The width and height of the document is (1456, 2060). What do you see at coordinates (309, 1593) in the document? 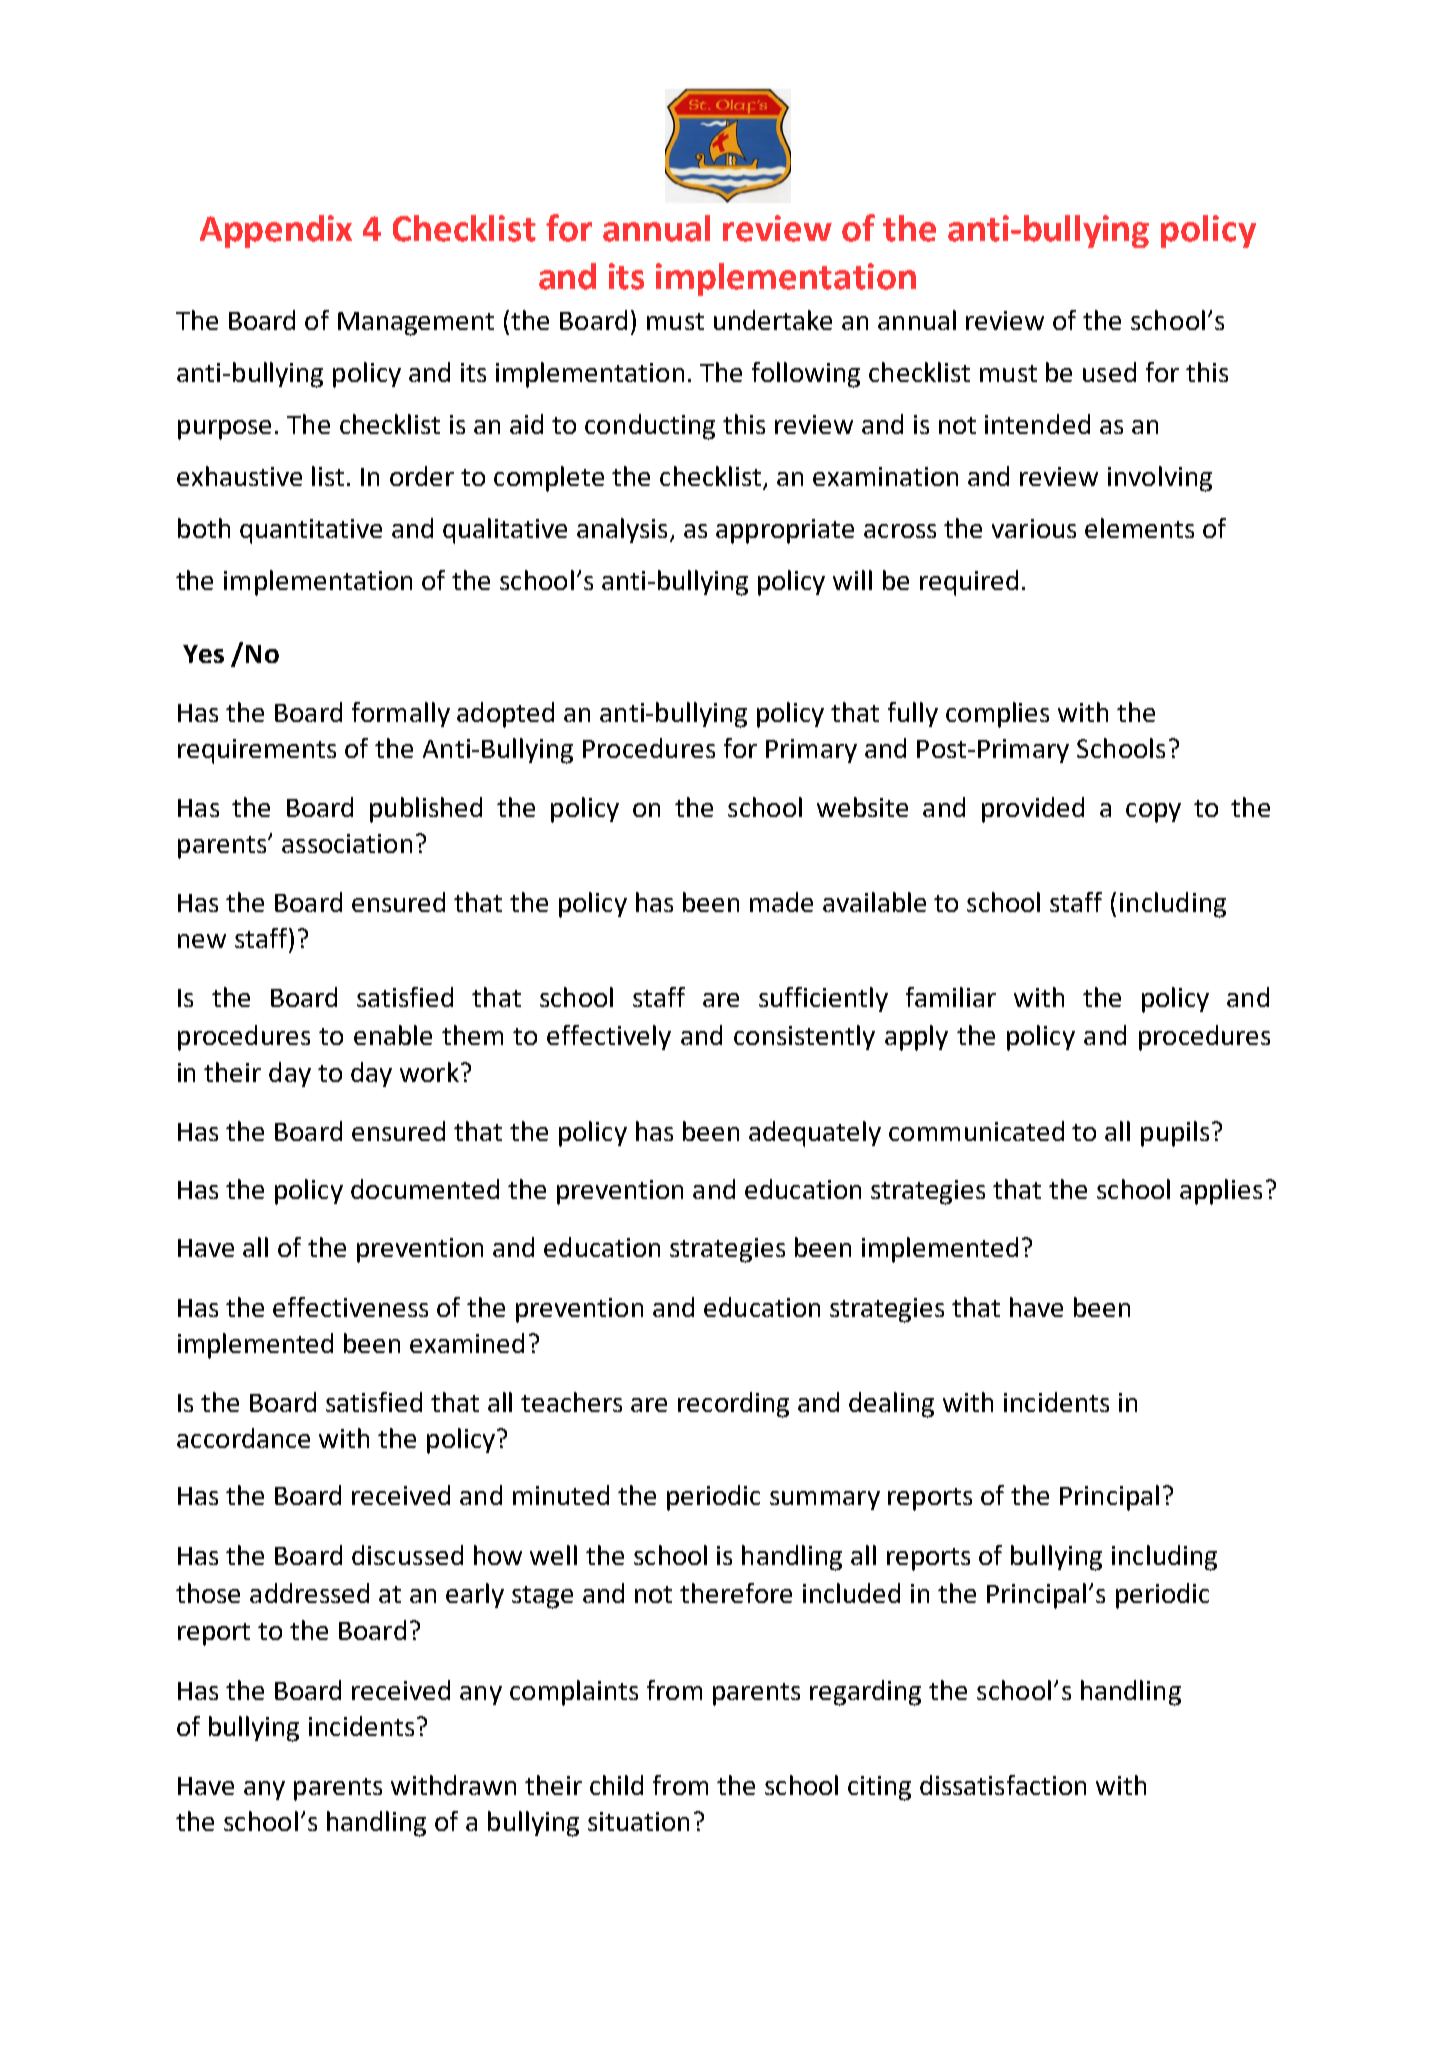
I see `addressed` at bounding box center [309, 1593].
